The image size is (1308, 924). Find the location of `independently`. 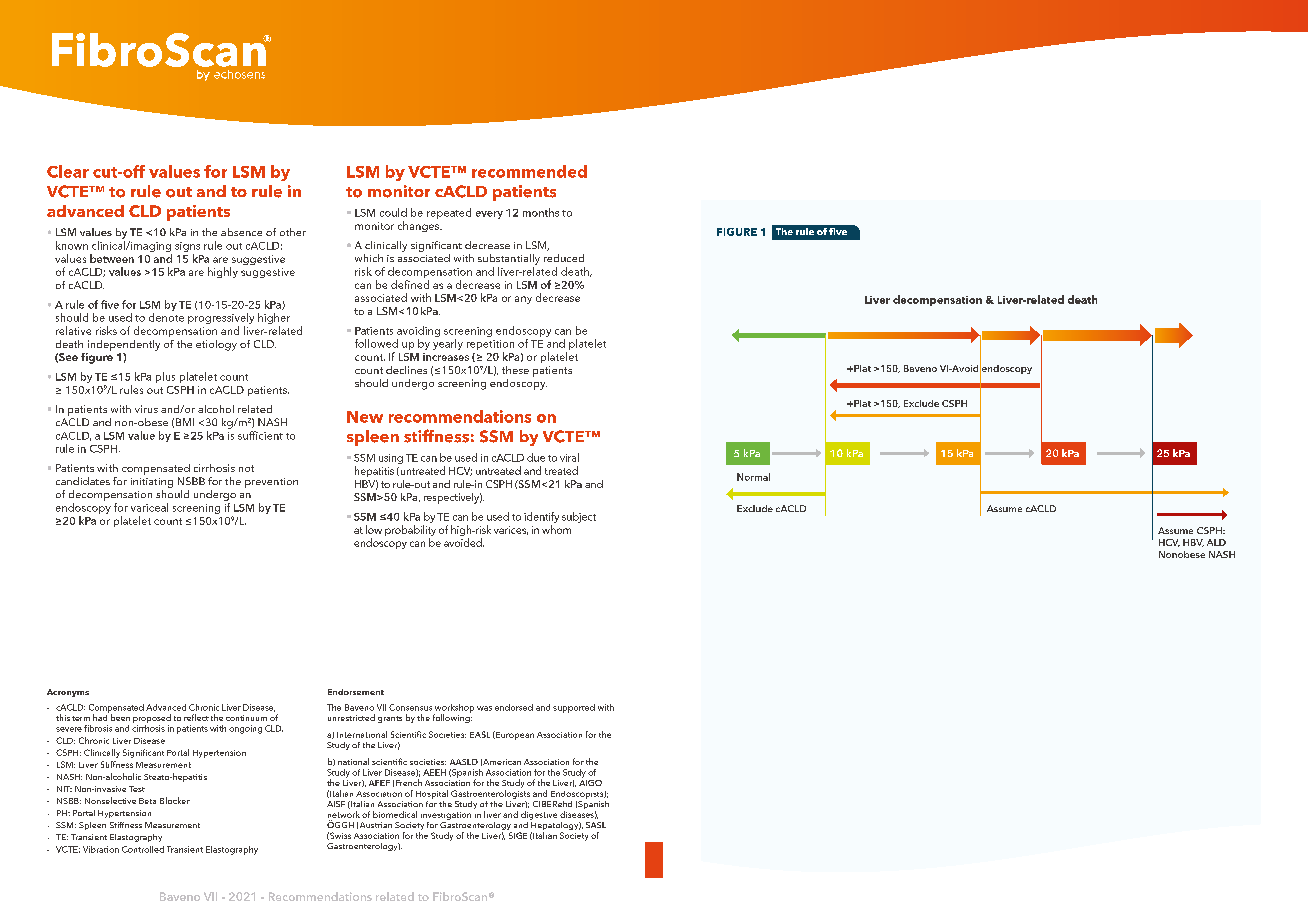

independently is located at coordinates (124, 345).
